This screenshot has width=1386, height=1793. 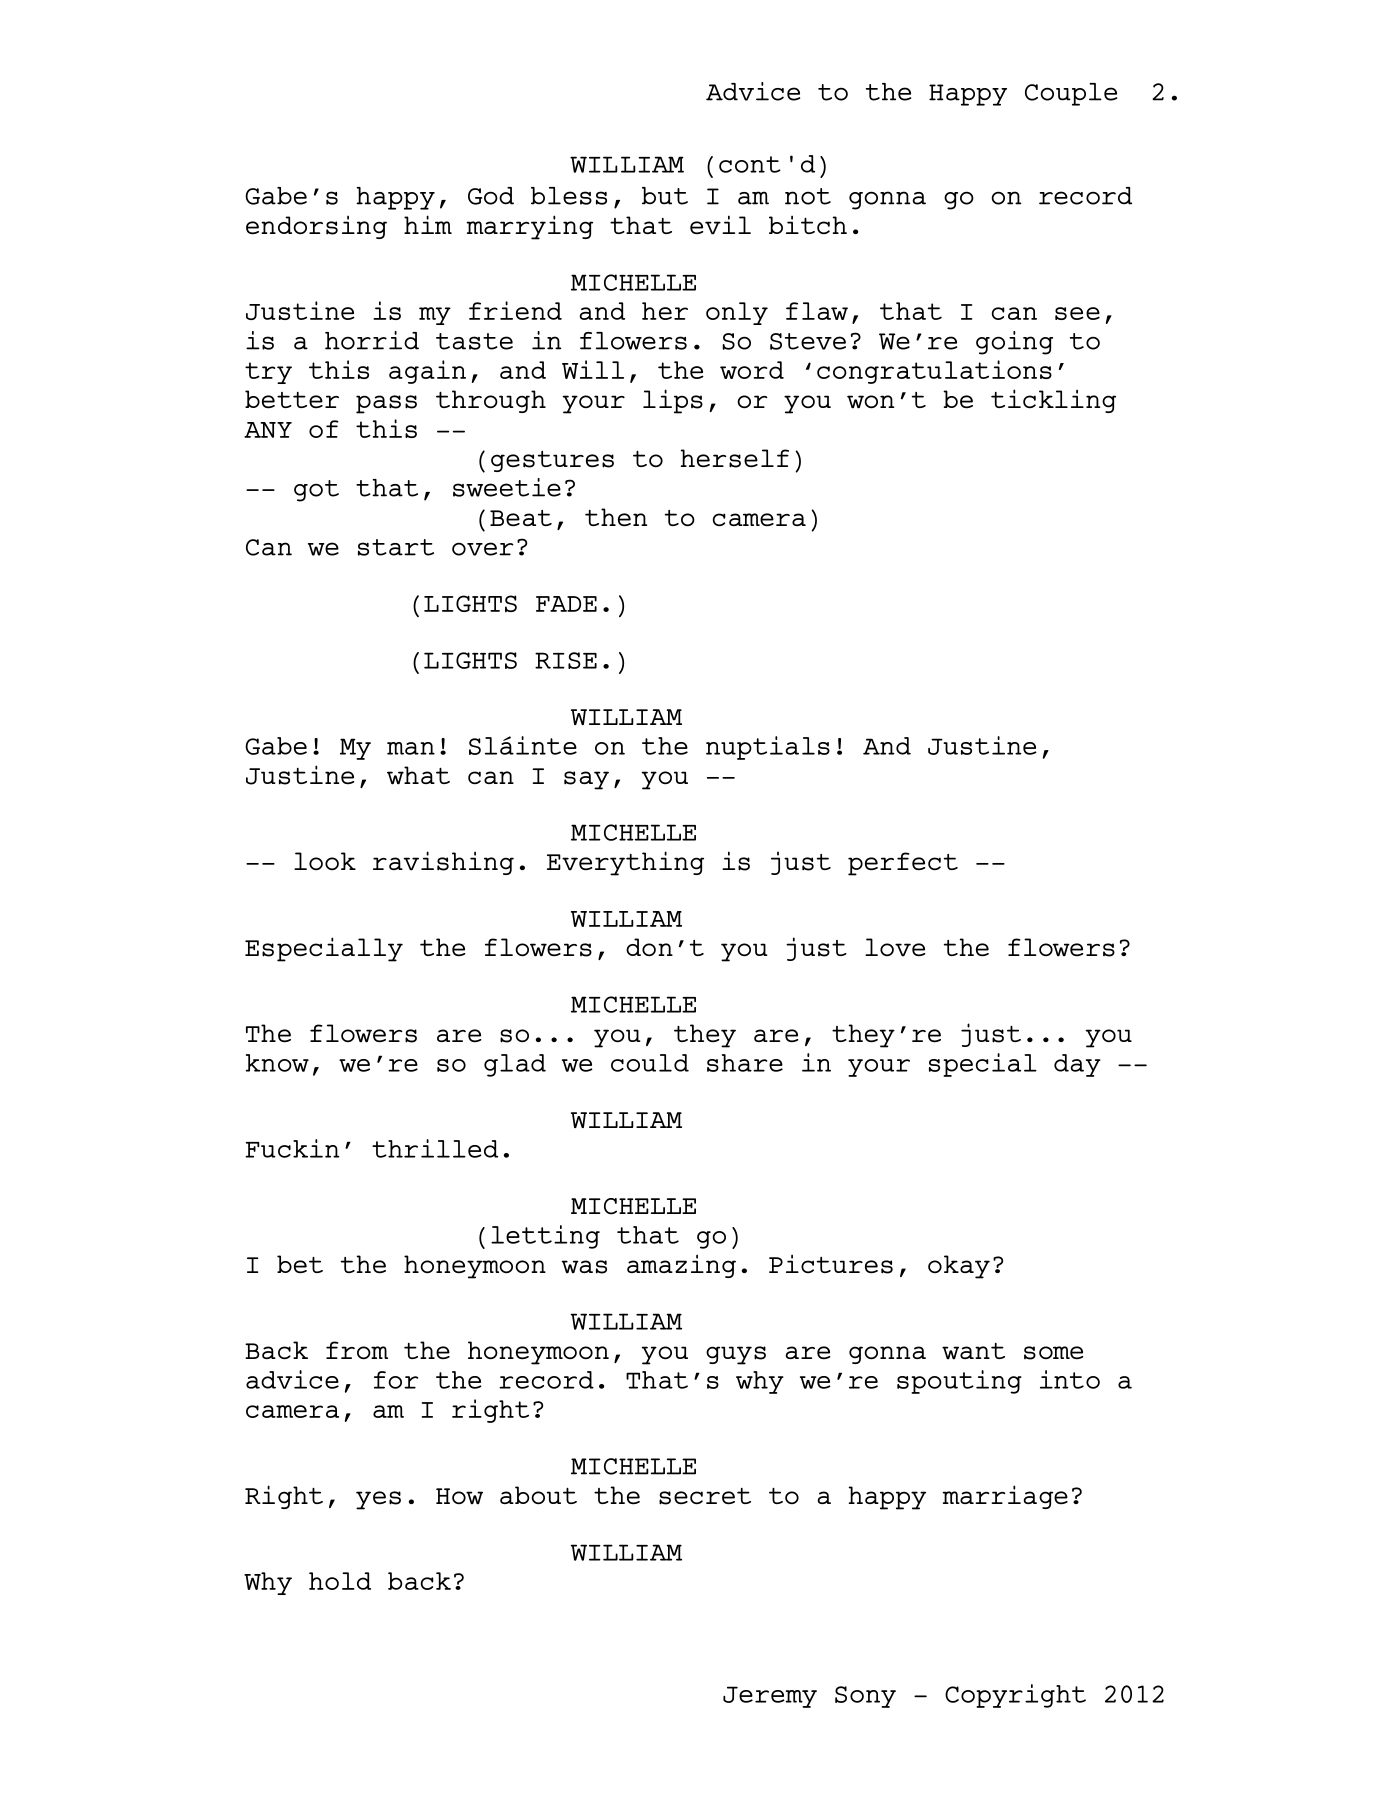 I want to click on RISE, so click(x=566, y=660).
